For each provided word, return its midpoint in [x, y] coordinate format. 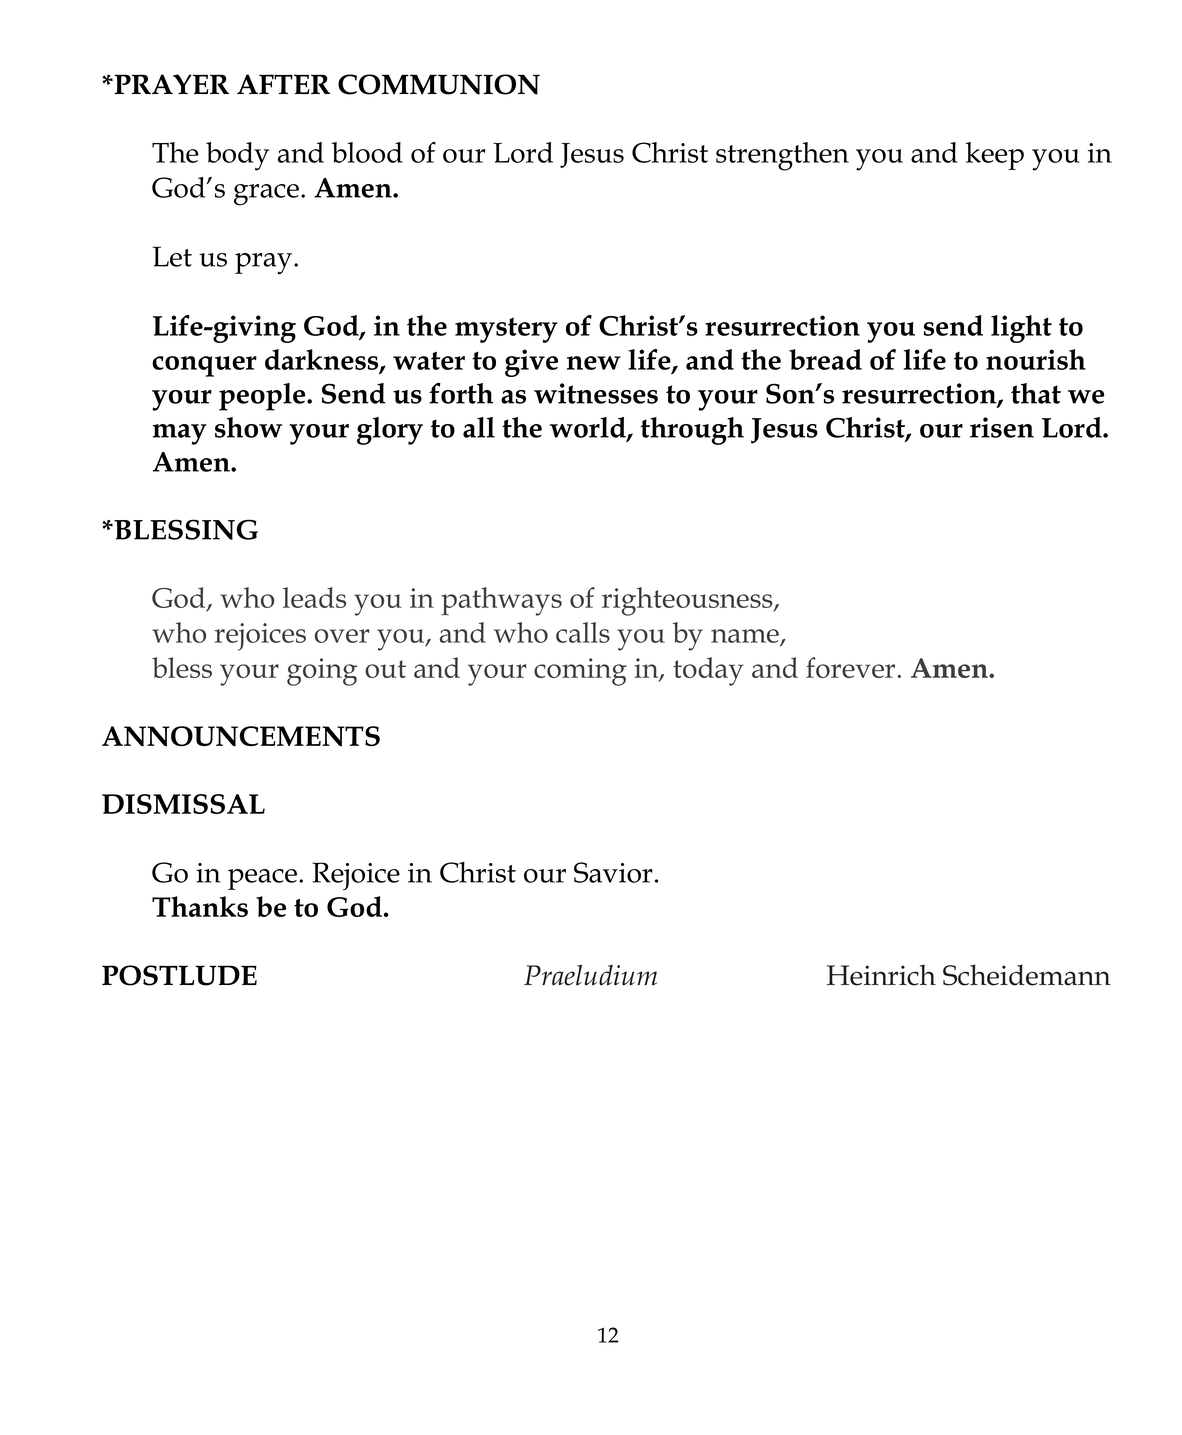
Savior [613, 872]
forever [852, 667]
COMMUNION [439, 84]
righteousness [688, 601]
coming [580, 672]
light [1021, 329]
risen [1002, 427]
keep [994, 156]
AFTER [283, 84]
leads [314, 597]
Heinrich [881, 975]
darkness [323, 360]
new [594, 363]
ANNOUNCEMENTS [241, 736]
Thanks [200, 906]
